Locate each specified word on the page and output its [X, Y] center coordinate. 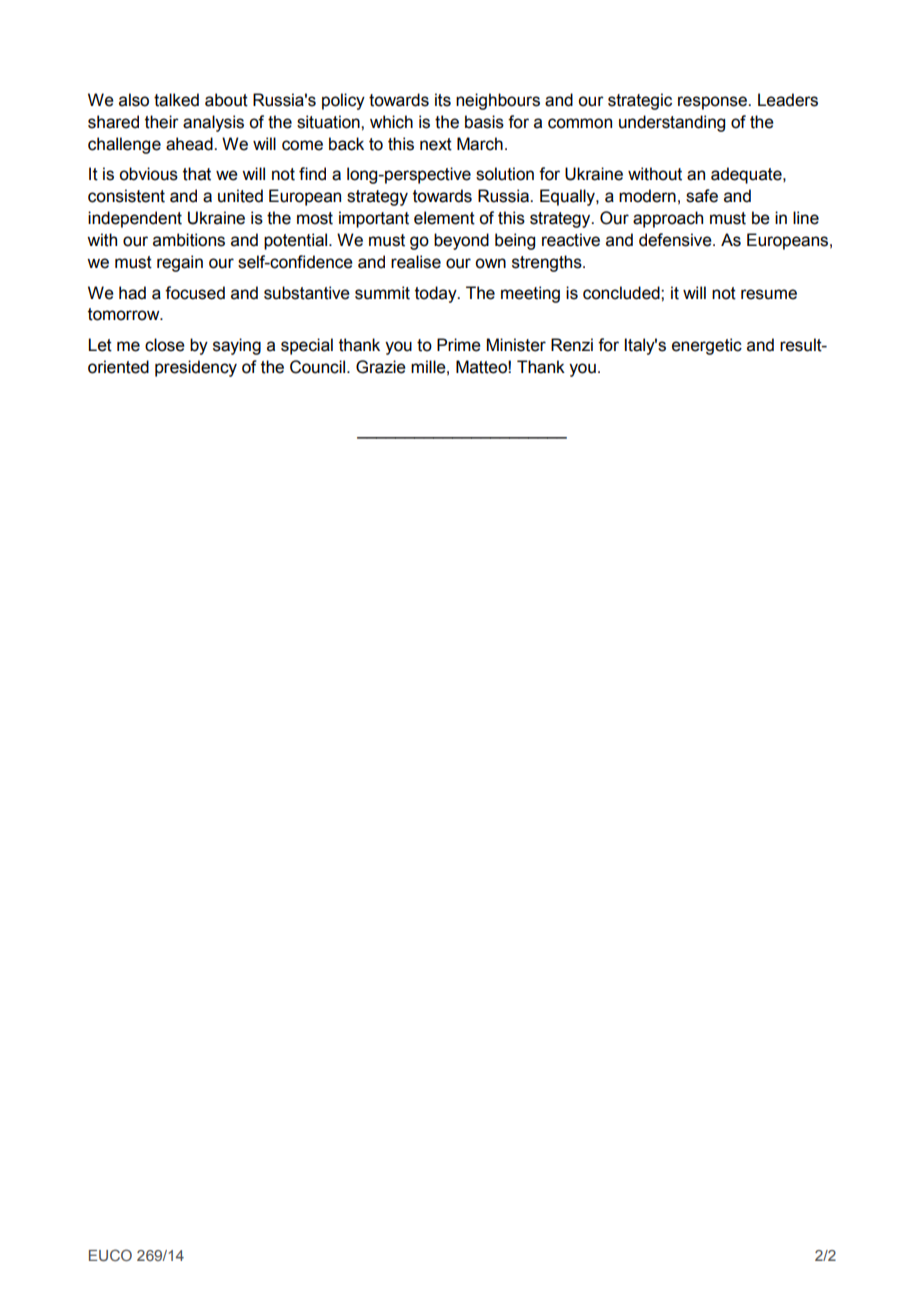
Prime [459, 345]
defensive [676, 240]
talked [176, 100]
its [443, 100]
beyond [461, 241]
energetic [707, 346]
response [713, 103]
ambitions [189, 240]
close [165, 345]
